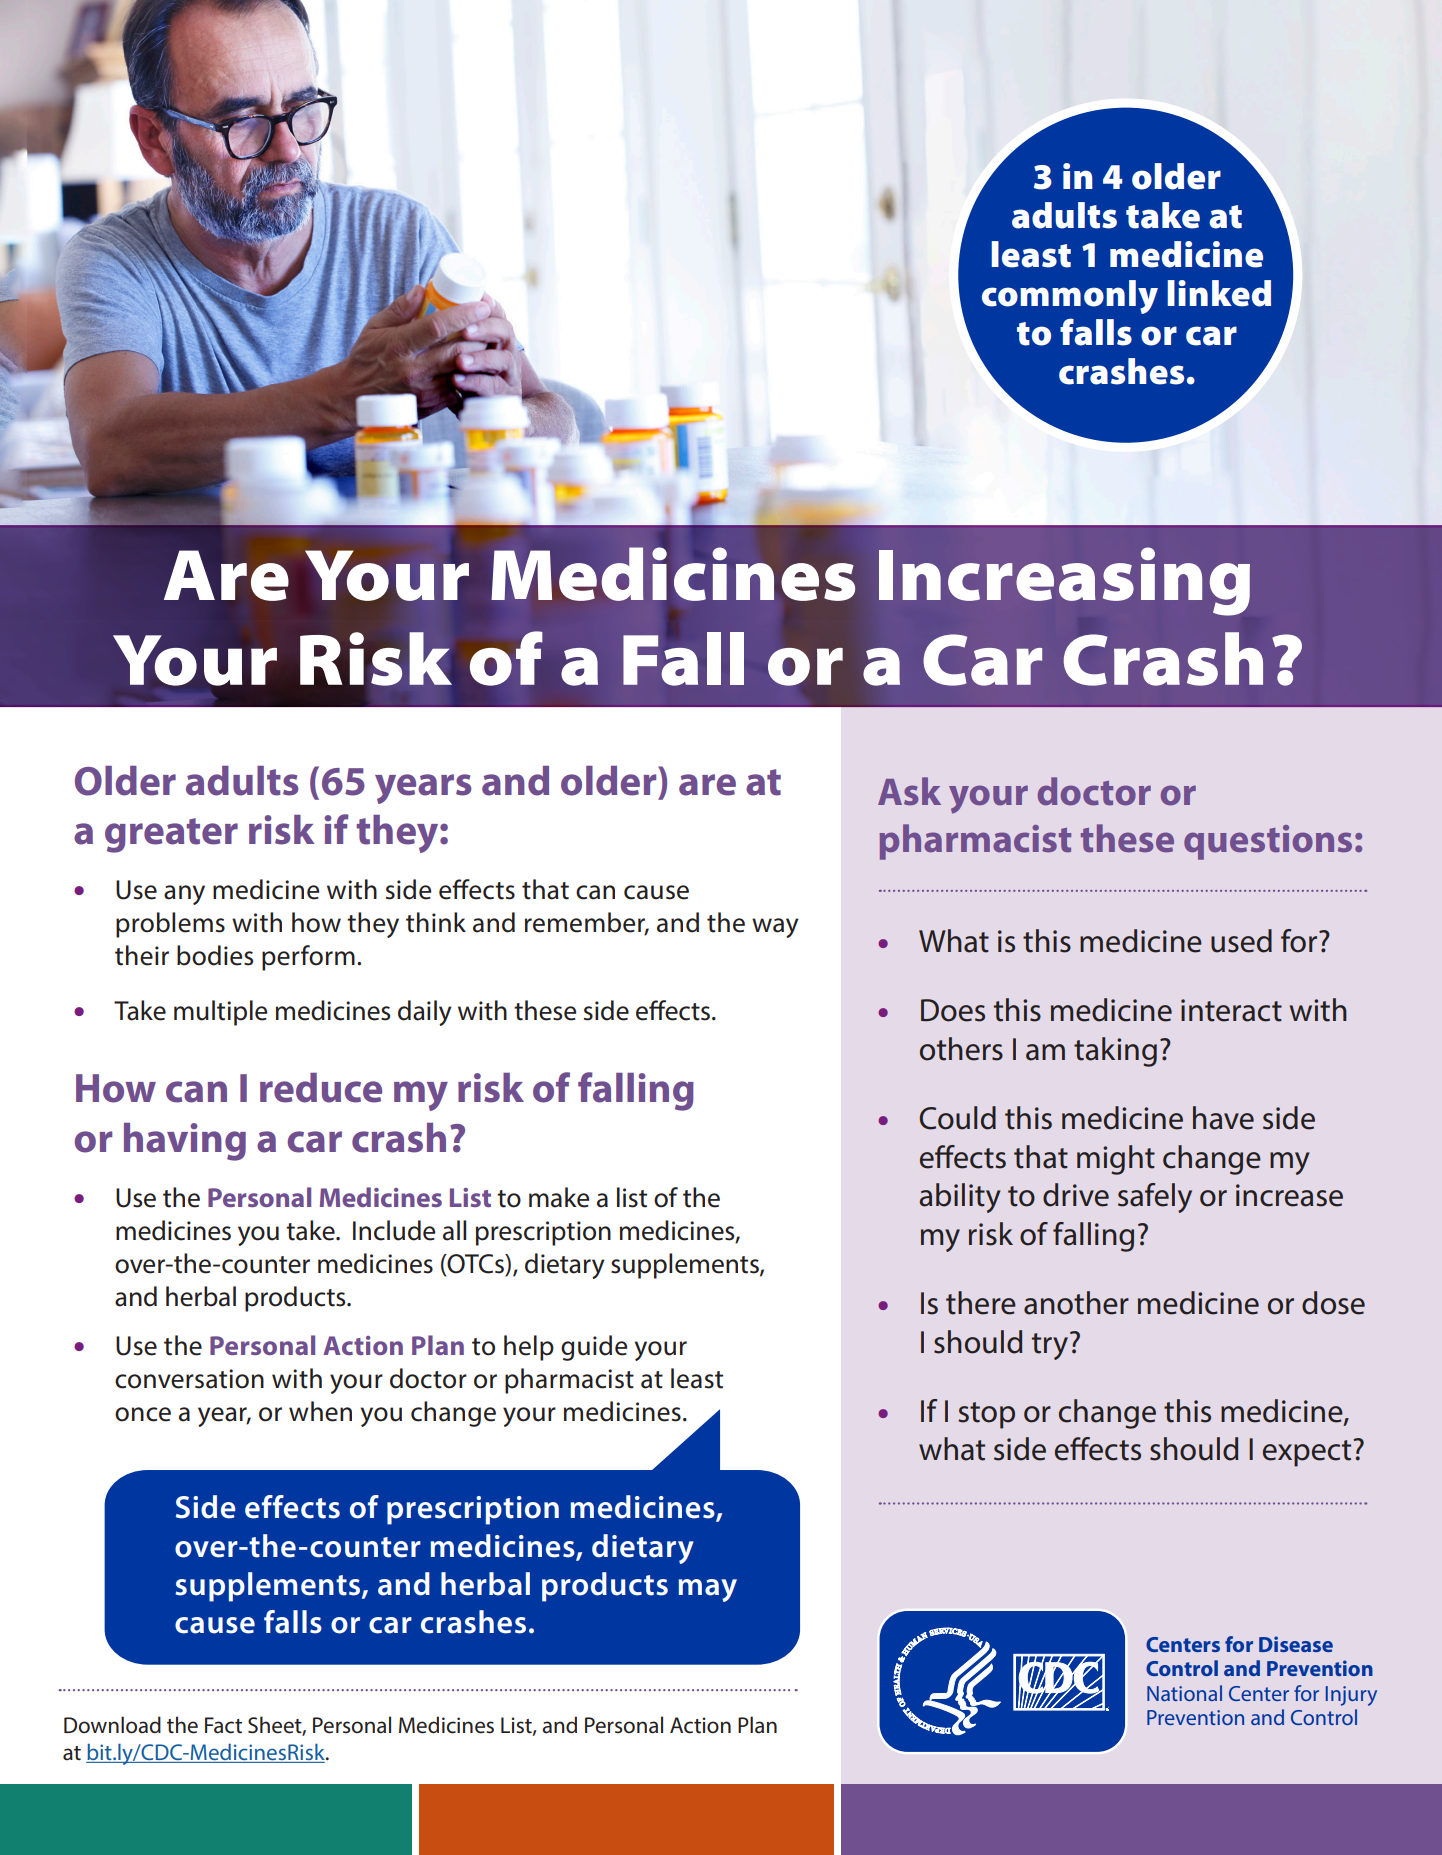 The width and height of the document is (1442, 1855). What do you see at coordinates (1064, 581) in the document?
I see `Increasing` at bounding box center [1064, 581].
